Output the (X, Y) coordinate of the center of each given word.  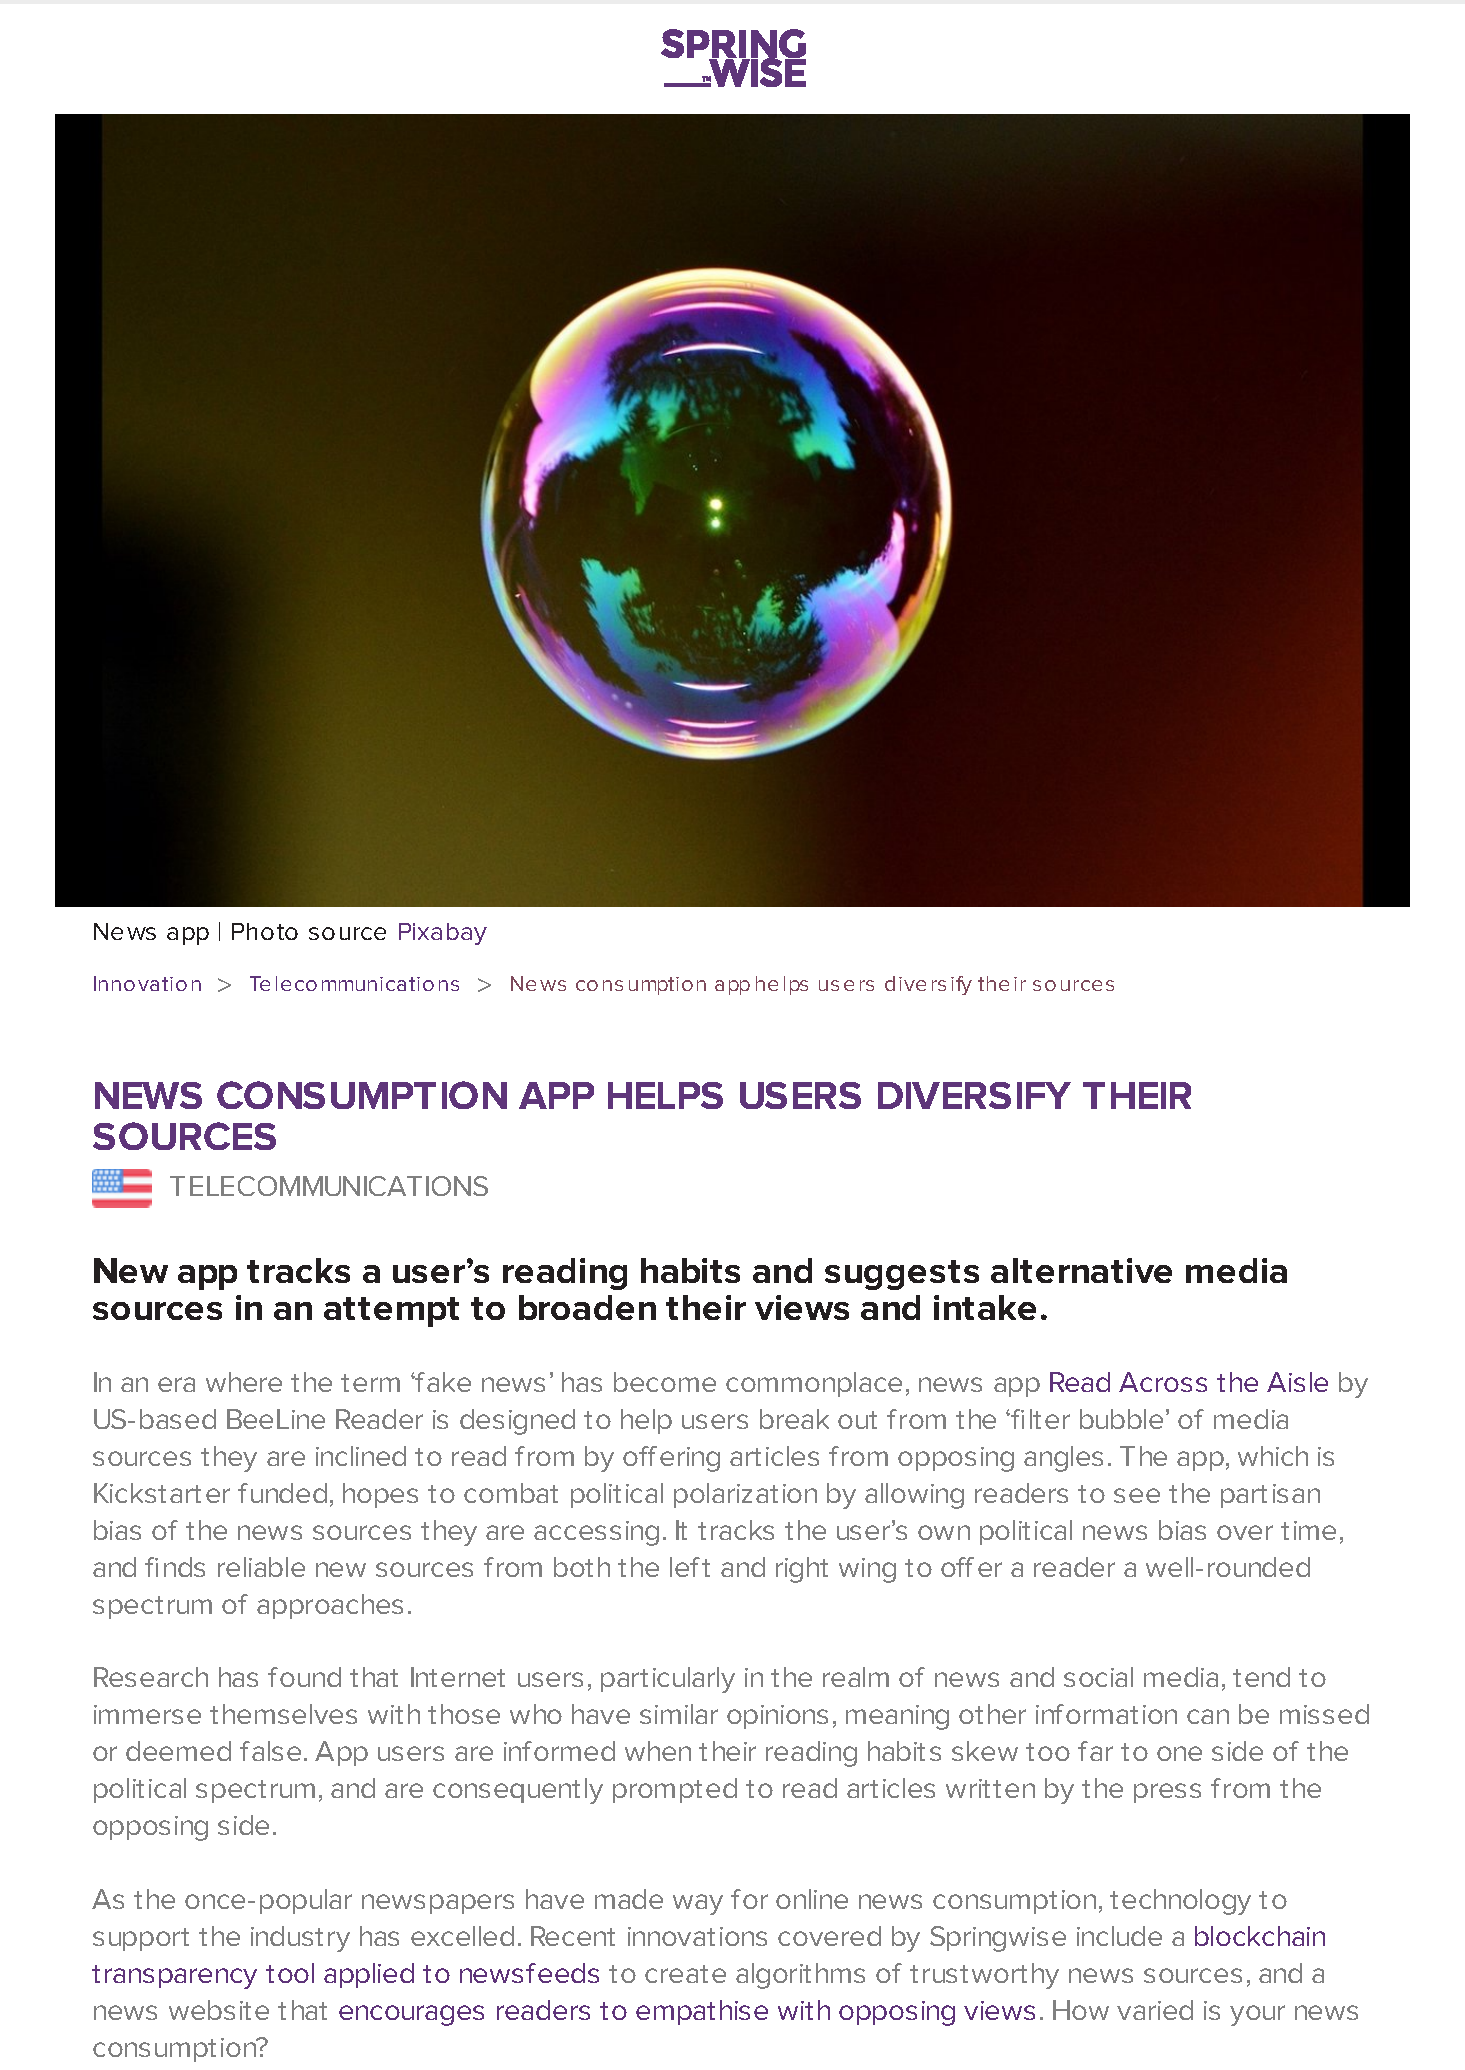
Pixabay (443, 934)
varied (1155, 2010)
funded (282, 1493)
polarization (745, 1495)
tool (290, 1973)
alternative (1081, 1270)
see (1137, 1495)
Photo (265, 931)
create (685, 1974)
